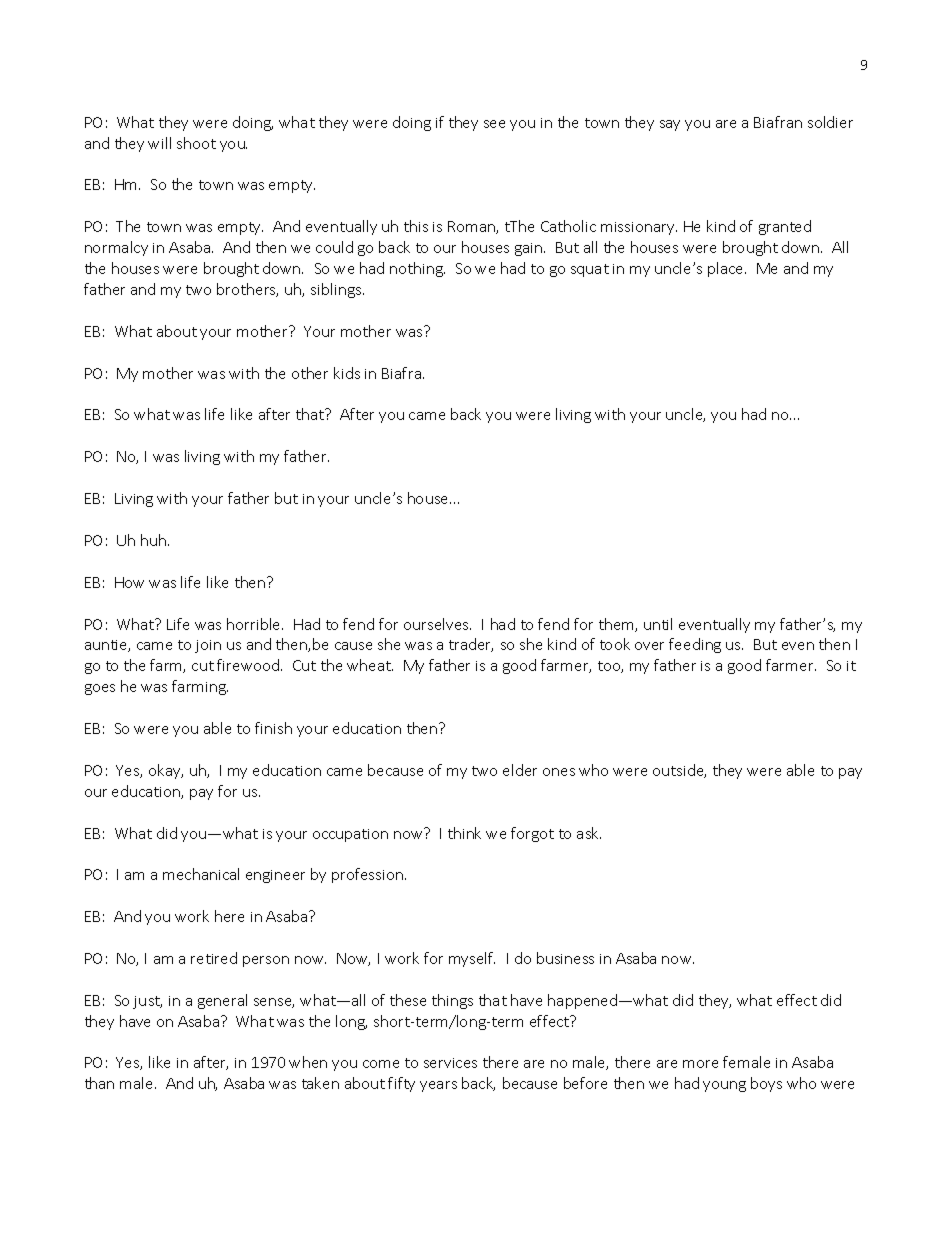 The width and height of the page is (952, 1233). I want to click on ask, so click(589, 833).
